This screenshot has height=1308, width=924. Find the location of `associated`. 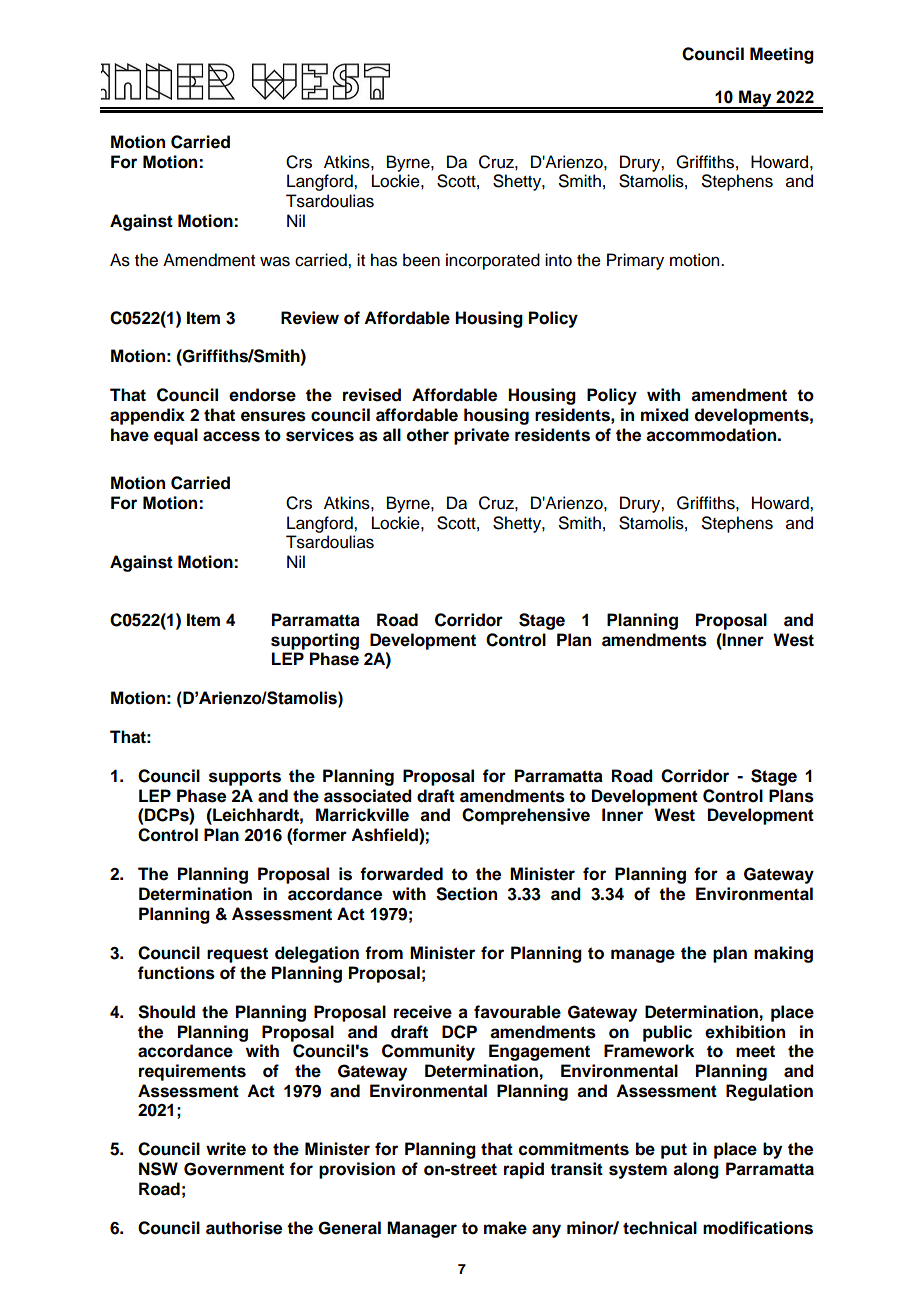

associated is located at coordinates (368, 796).
